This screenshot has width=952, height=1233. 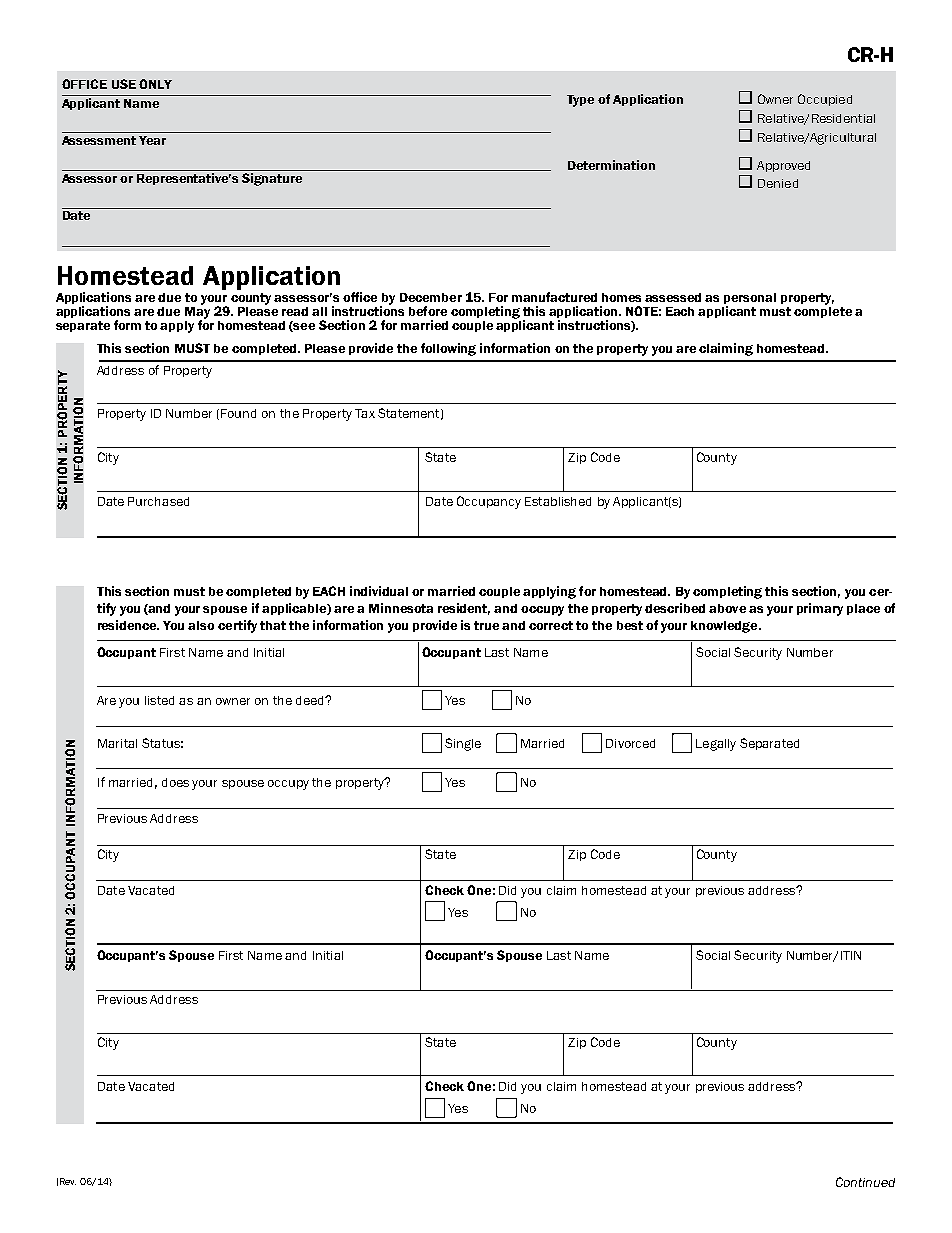 I want to click on Year, so click(x=152, y=140).
